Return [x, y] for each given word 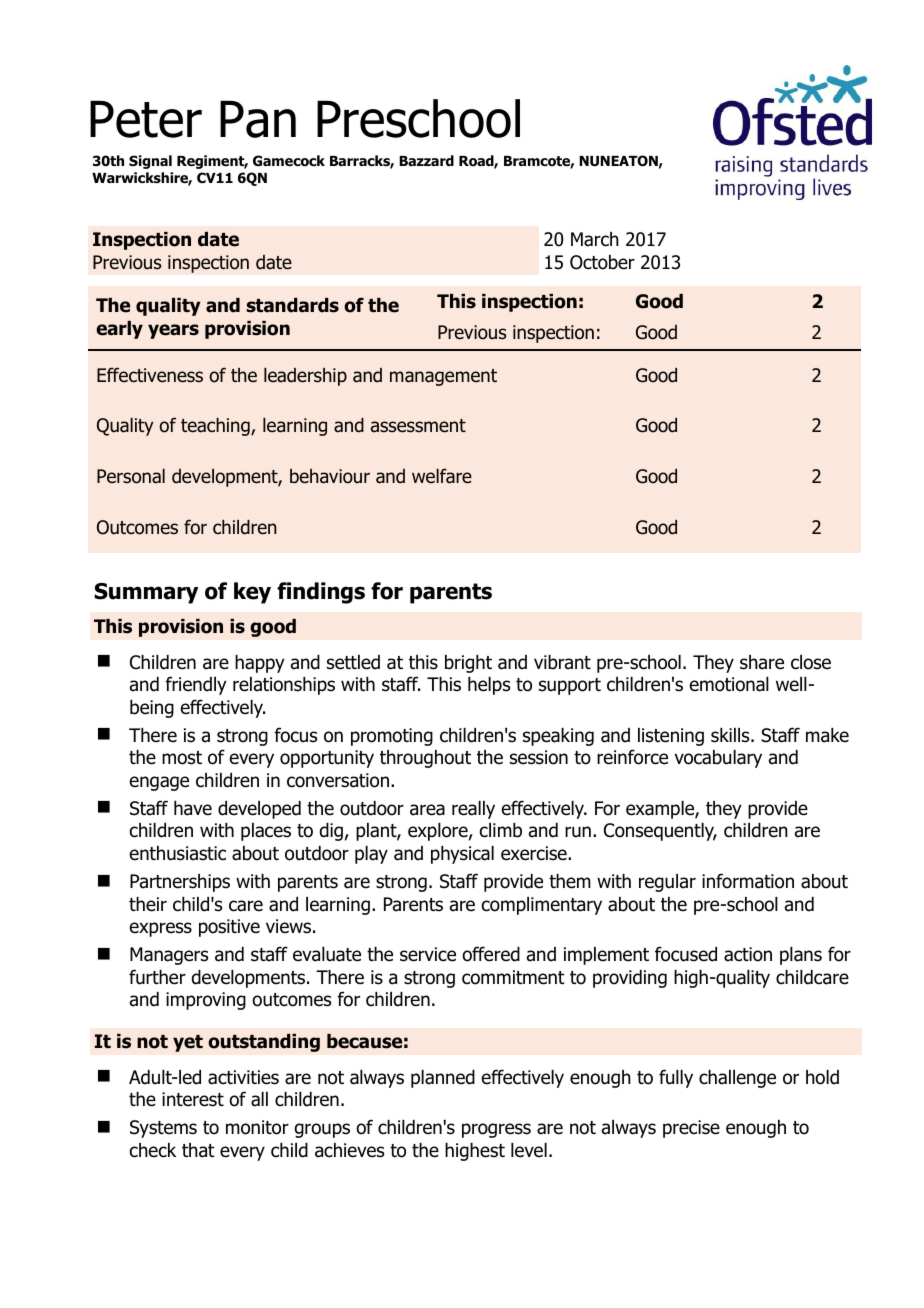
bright [468, 664]
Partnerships [180, 883]
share [762, 662]
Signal [150, 162]
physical [462, 855]
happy [260, 664]
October [602, 262]
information [748, 881]
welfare [442, 476]
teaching [216, 427]
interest [193, 1099]
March [595, 239]
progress [496, 1130]
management [443, 377]
